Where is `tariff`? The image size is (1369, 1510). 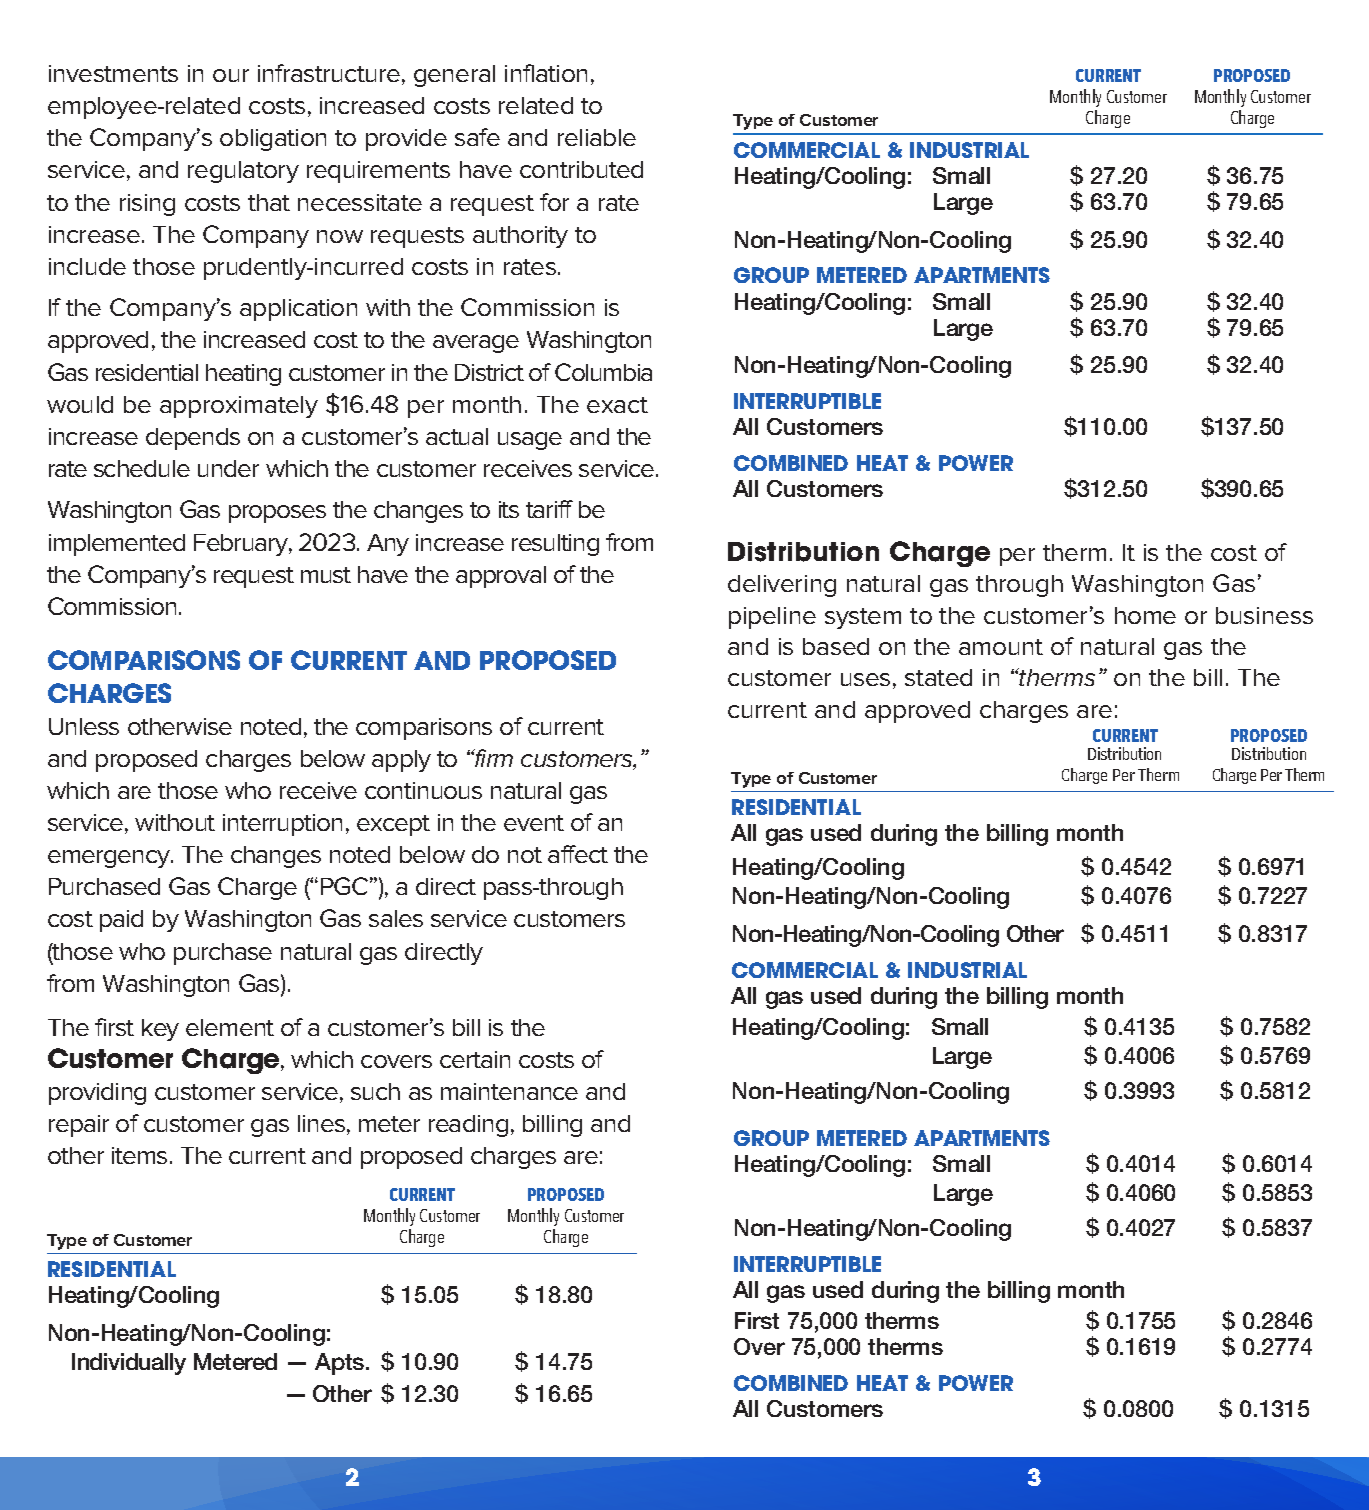
tariff is located at coordinates (549, 509).
